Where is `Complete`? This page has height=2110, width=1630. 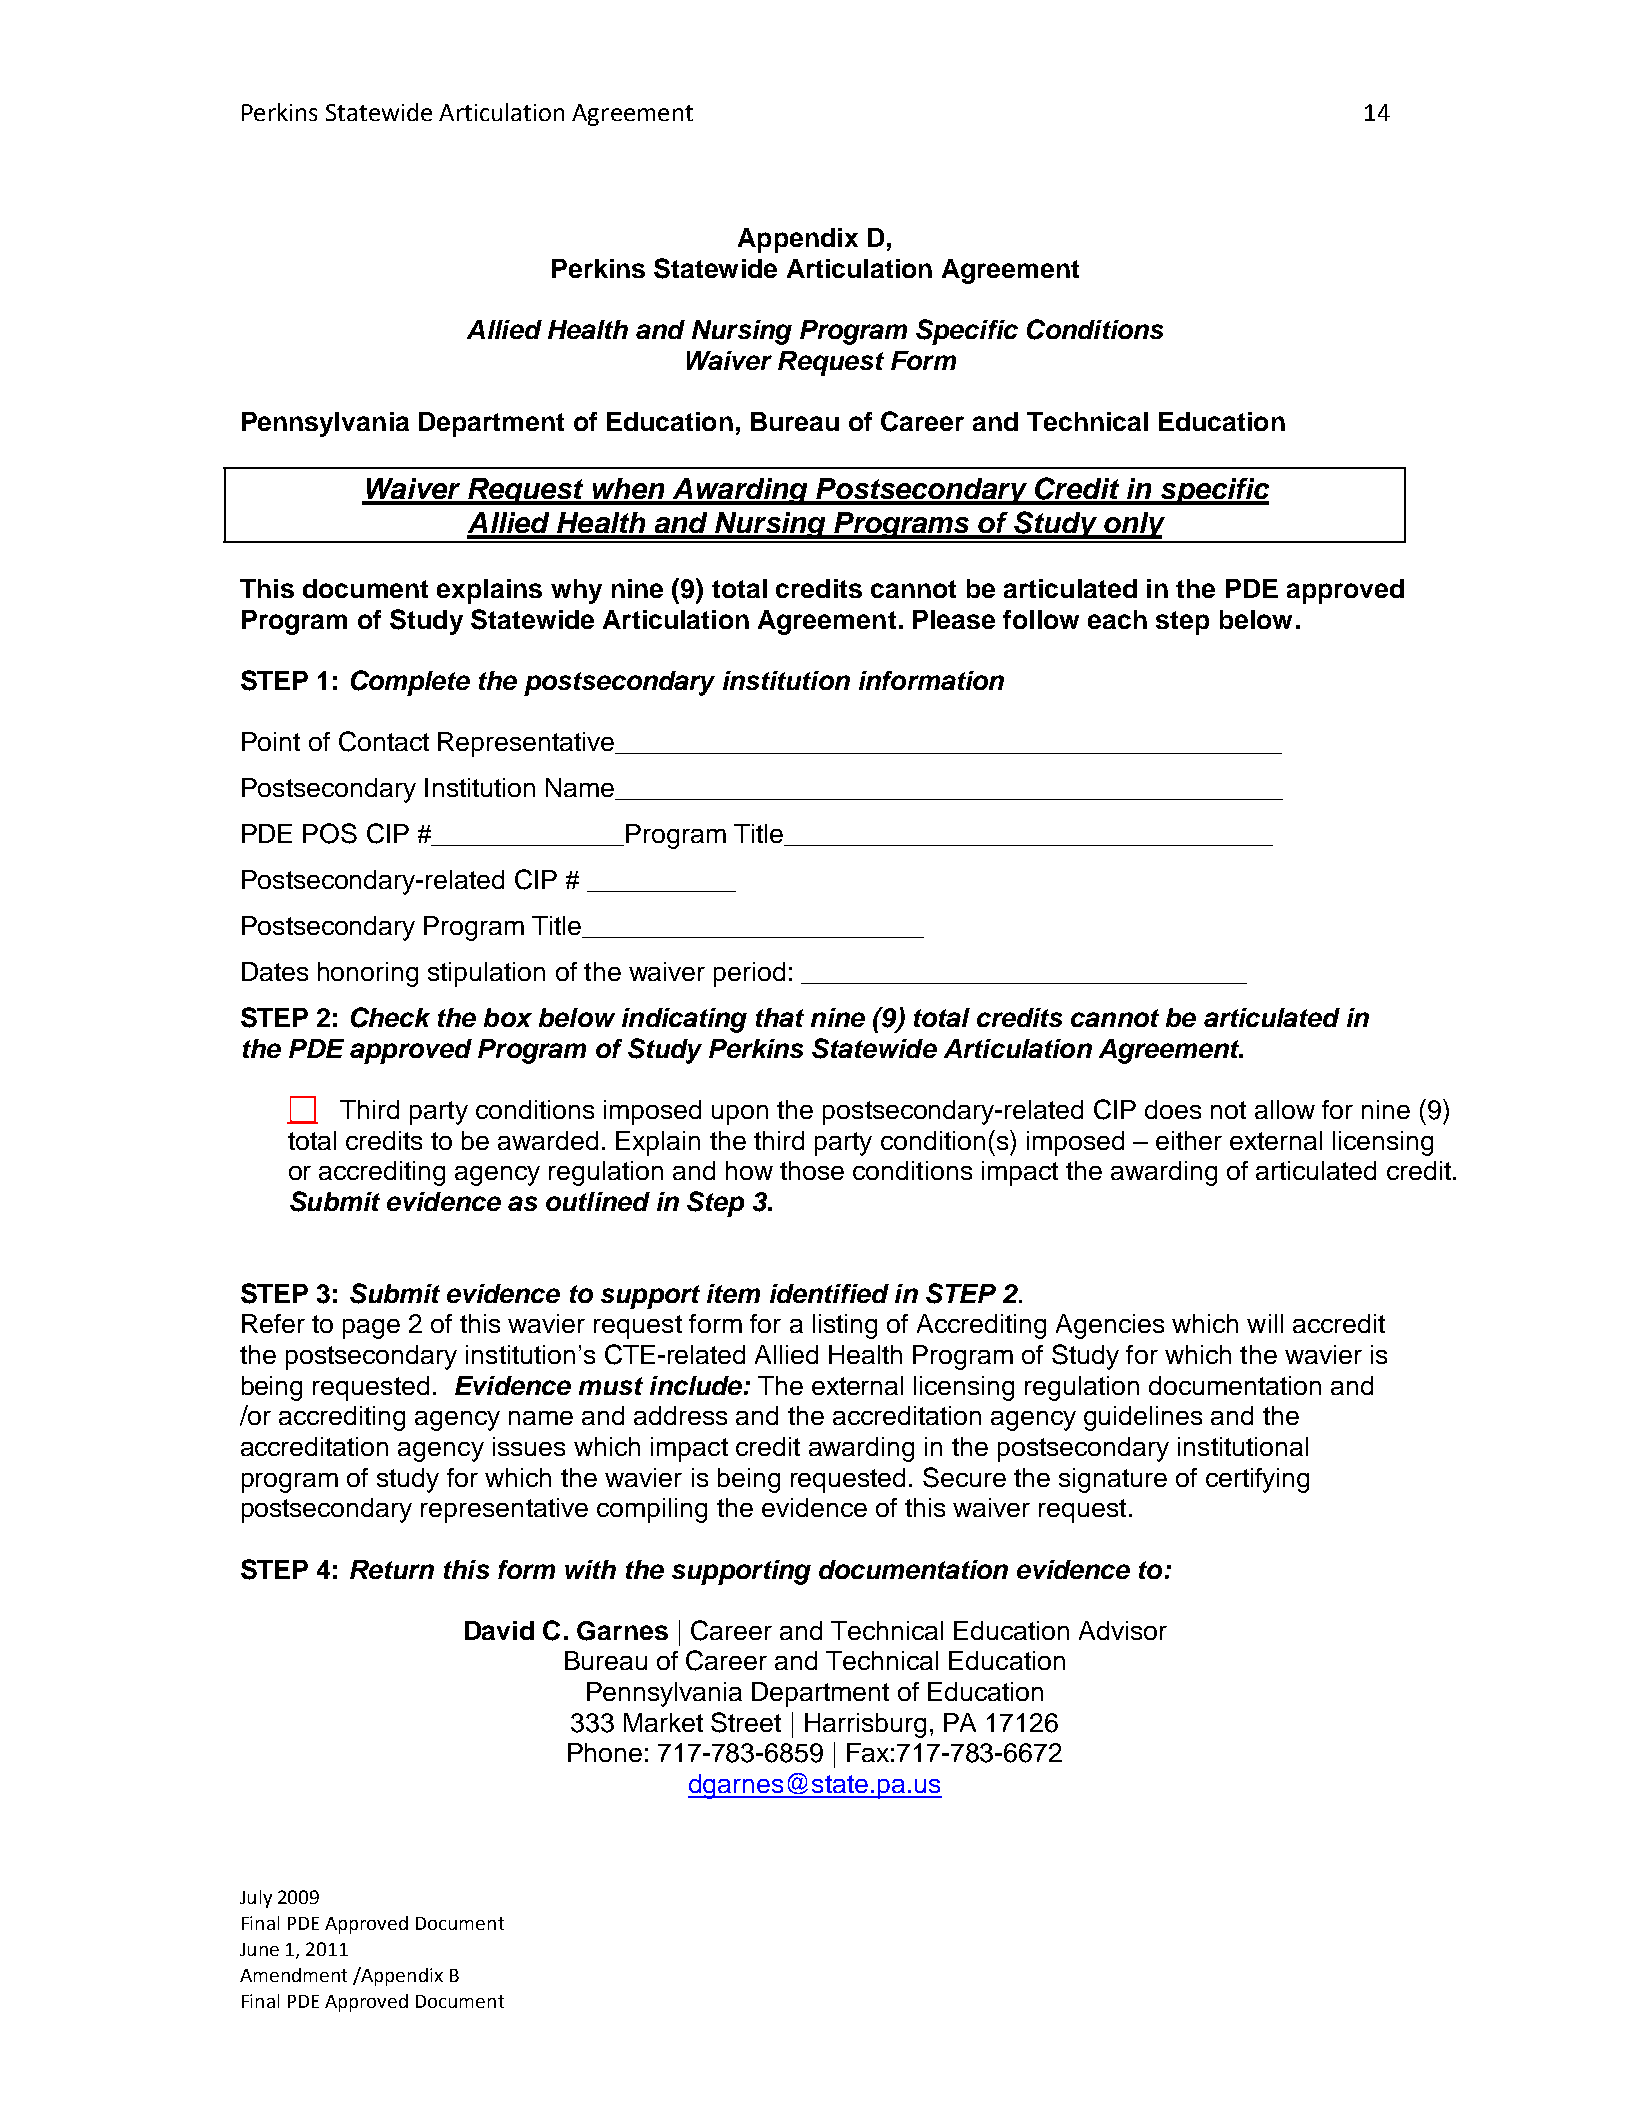
Complete is located at coordinates (410, 683).
